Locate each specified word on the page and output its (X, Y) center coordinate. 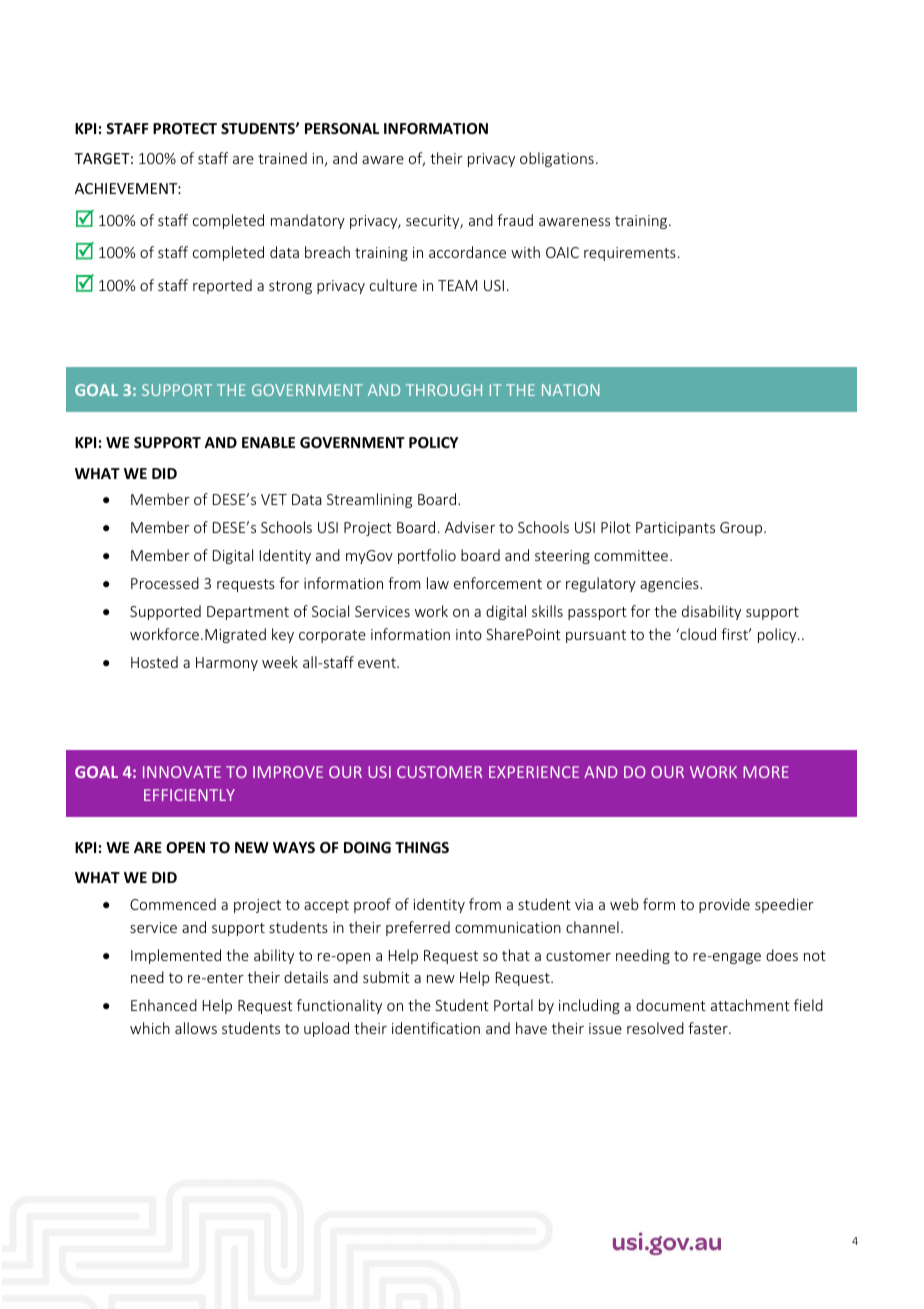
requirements (630, 254)
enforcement (498, 583)
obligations (557, 159)
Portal (513, 1005)
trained (282, 158)
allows (196, 1028)
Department (248, 613)
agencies (670, 585)
